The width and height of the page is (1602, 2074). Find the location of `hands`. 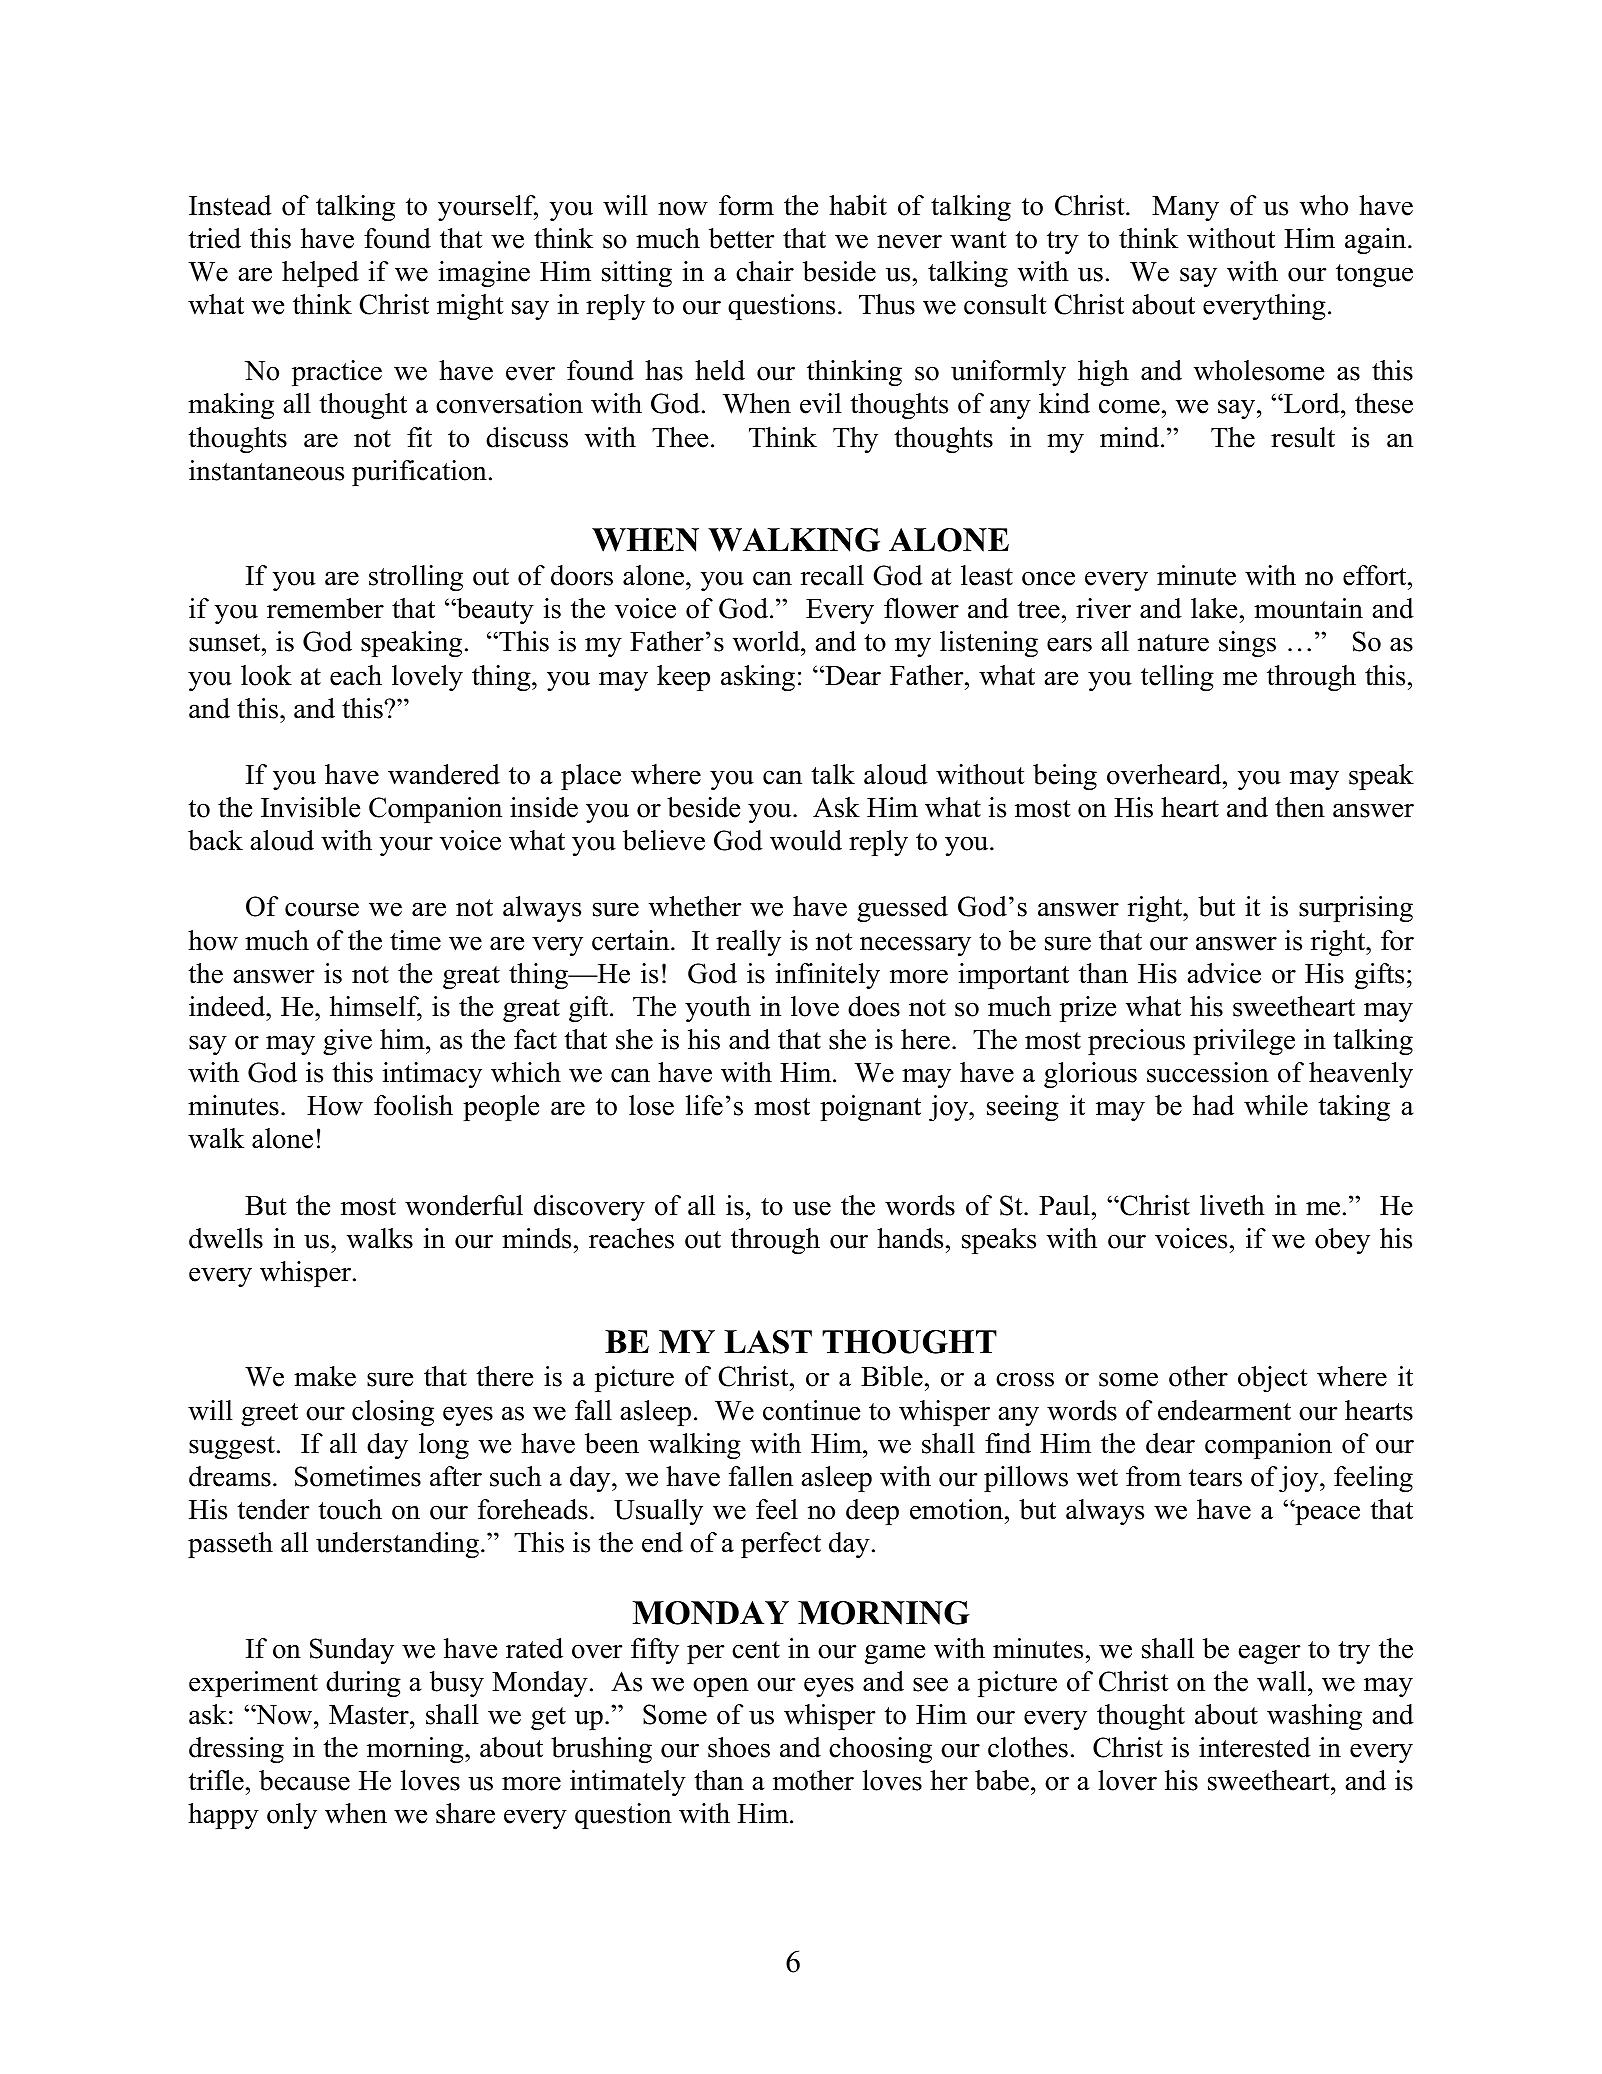

hands is located at coordinates (910, 1238).
